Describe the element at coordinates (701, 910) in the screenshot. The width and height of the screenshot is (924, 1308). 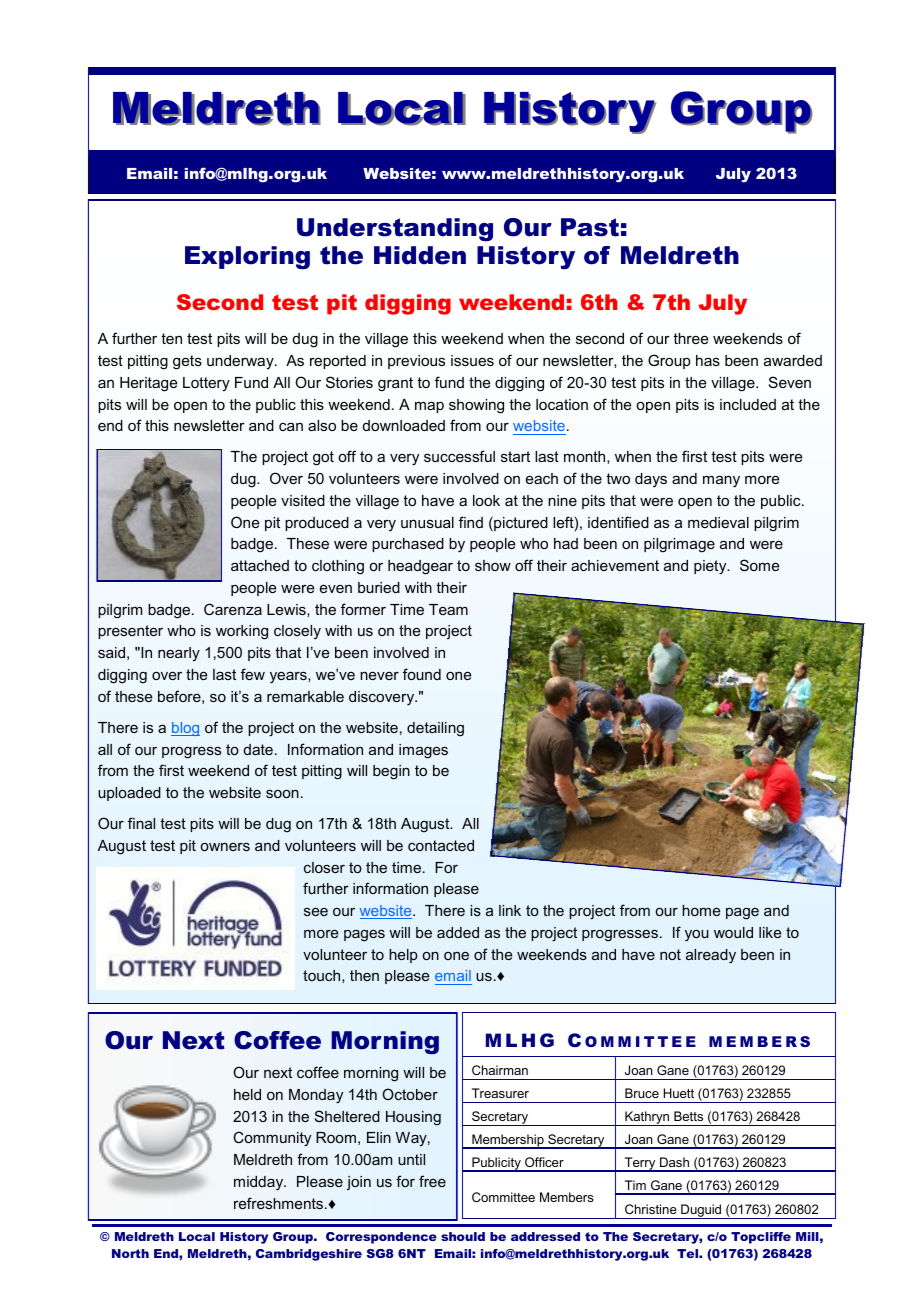
I see `home` at that location.
